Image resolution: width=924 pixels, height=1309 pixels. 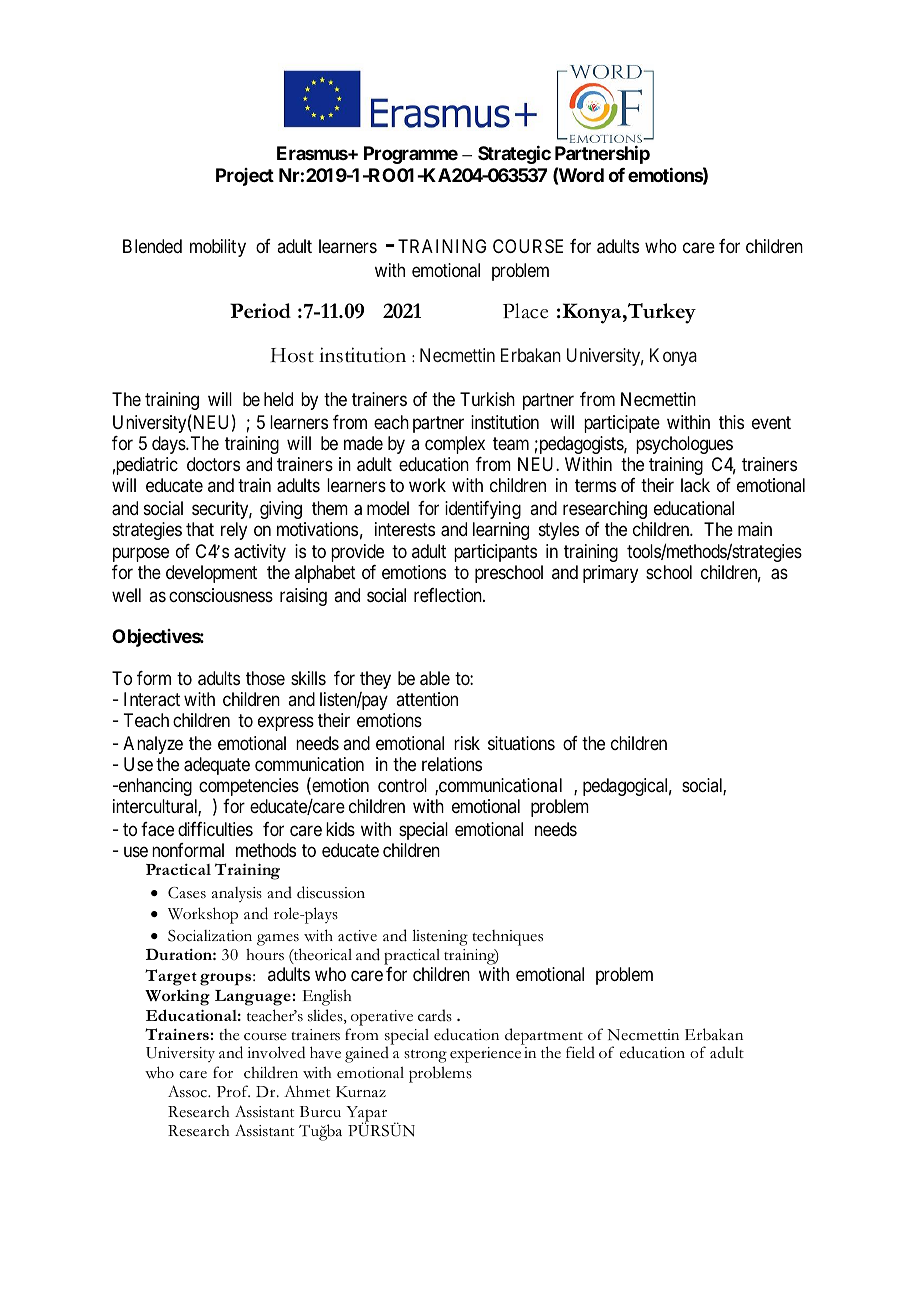 What do you see at coordinates (245, 177) in the screenshot?
I see `Project` at bounding box center [245, 177].
